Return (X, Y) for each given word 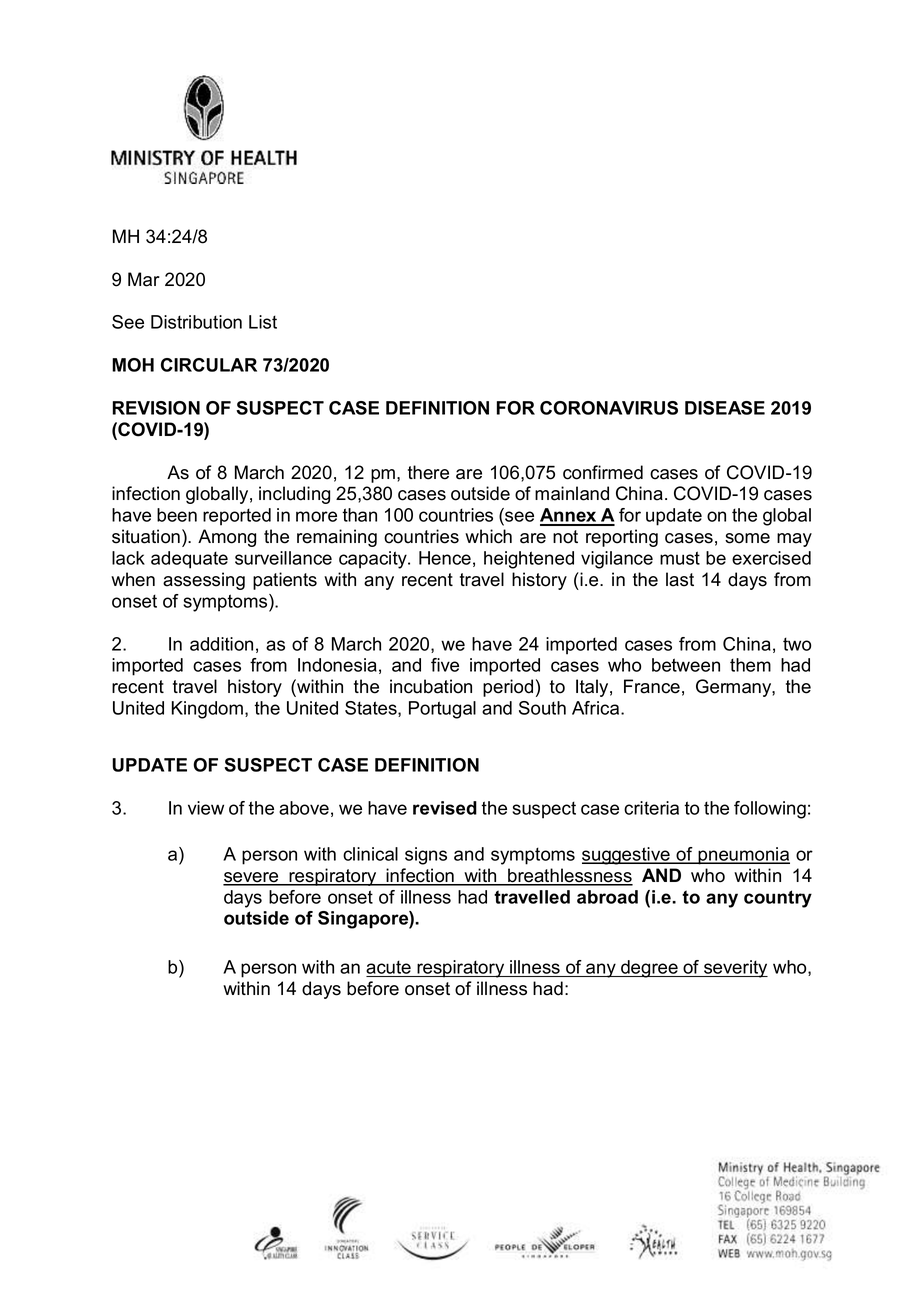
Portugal (442, 710)
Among (227, 538)
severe (252, 878)
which (488, 536)
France (652, 686)
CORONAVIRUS (609, 408)
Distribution (196, 322)
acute (389, 968)
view (206, 808)
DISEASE (725, 408)
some (747, 538)
